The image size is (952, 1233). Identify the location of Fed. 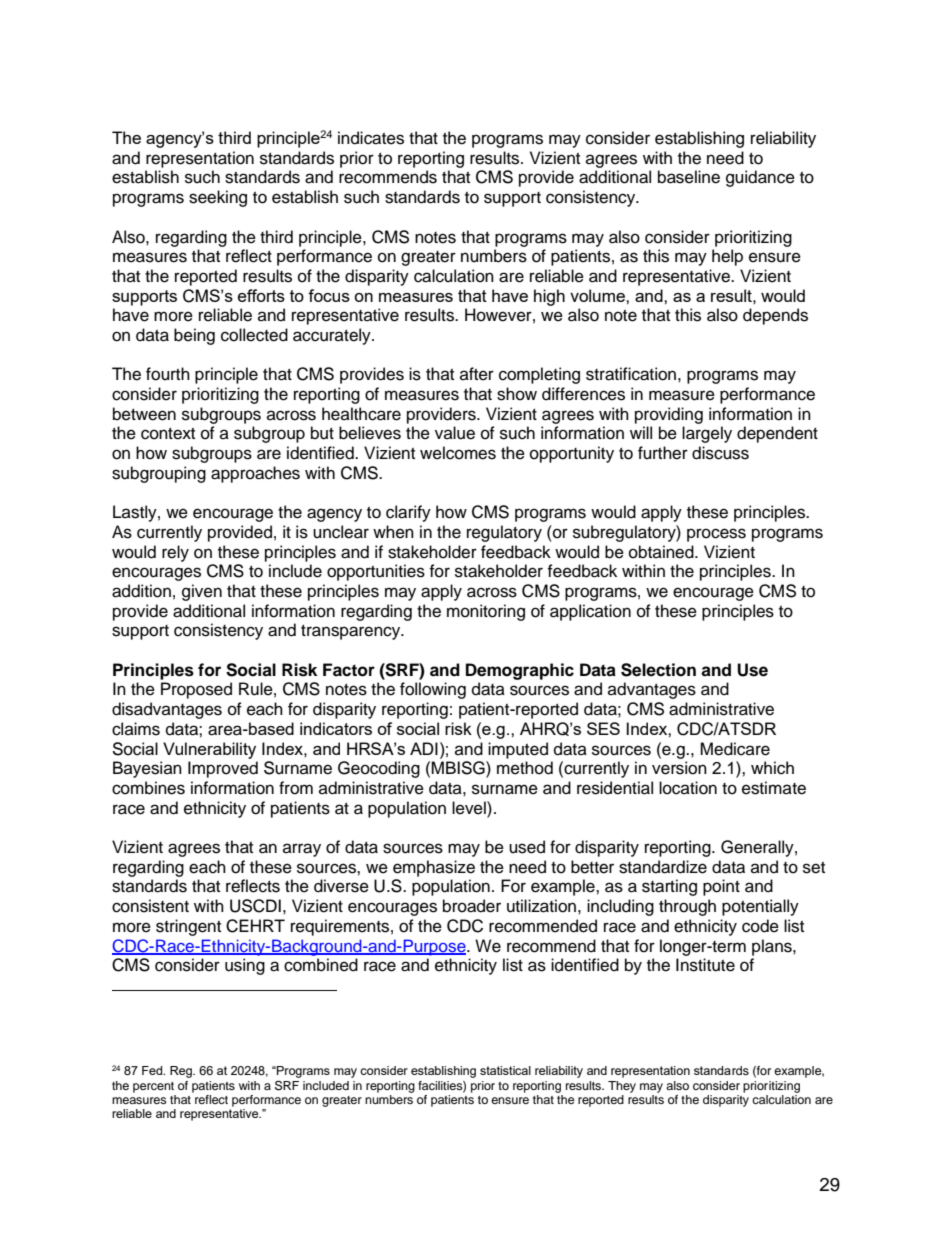
(153, 1070).
